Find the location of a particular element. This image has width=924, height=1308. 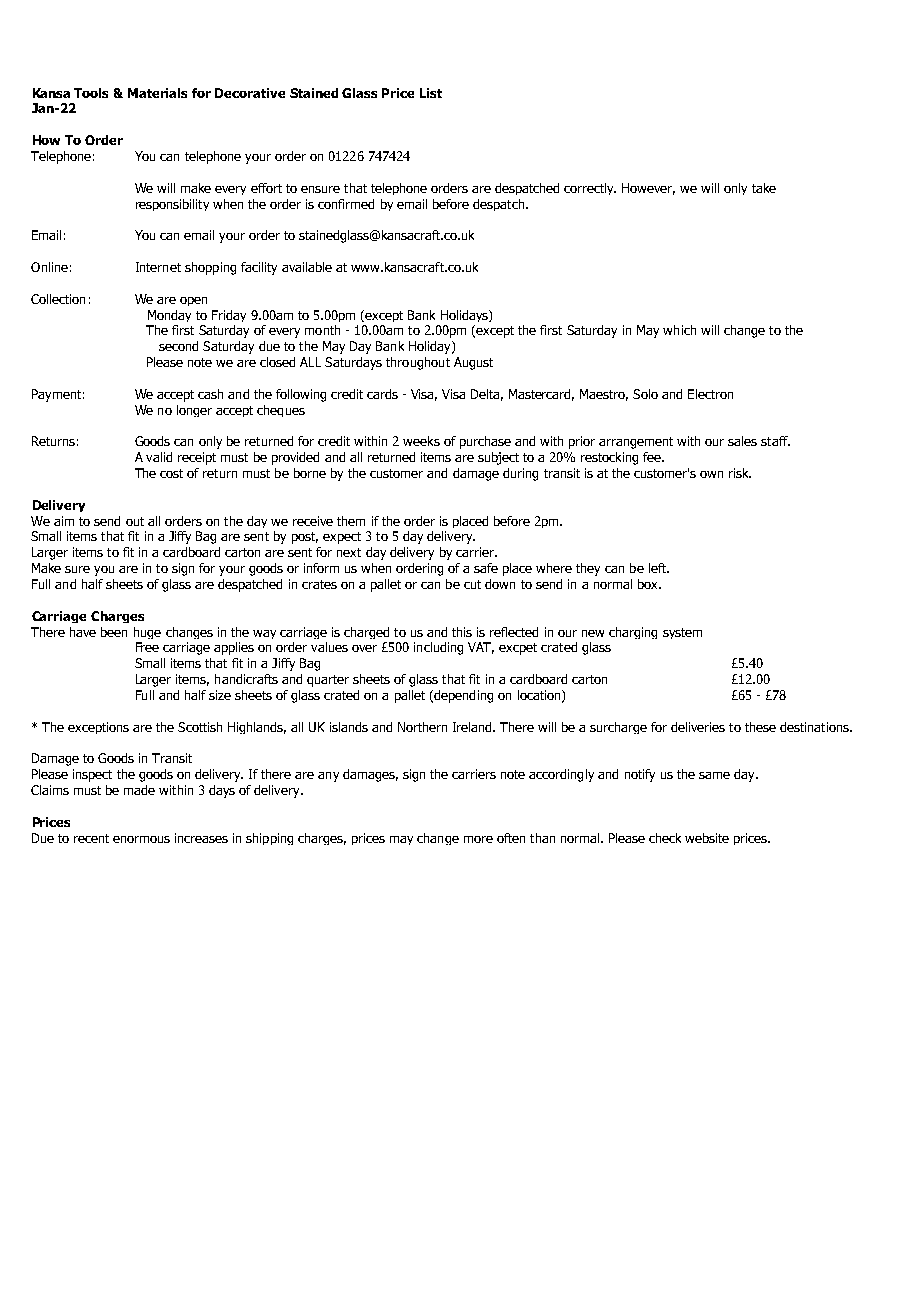

risk is located at coordinates (740, 473).
